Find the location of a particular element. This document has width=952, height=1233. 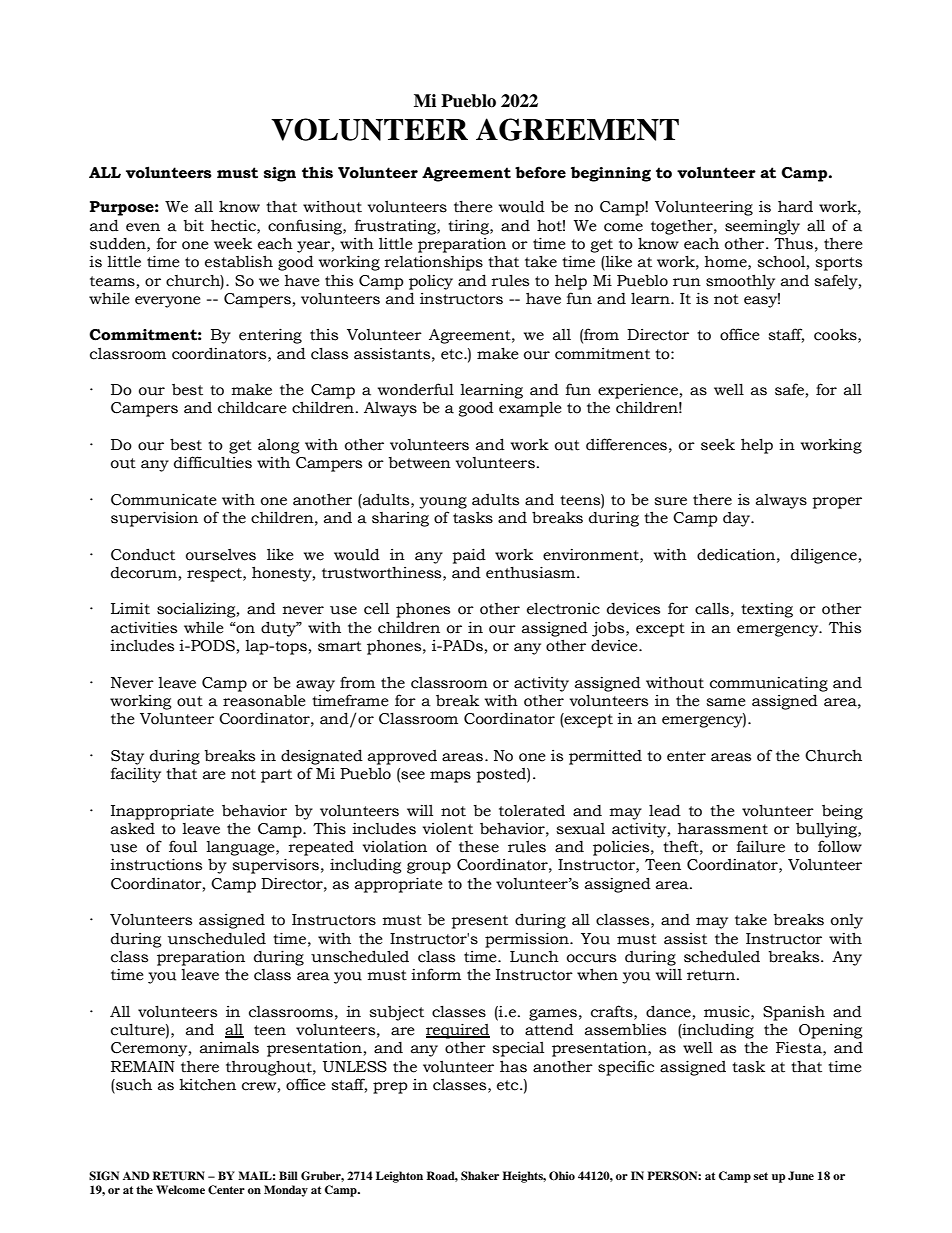

maps is located at coordinates (450, 777).
